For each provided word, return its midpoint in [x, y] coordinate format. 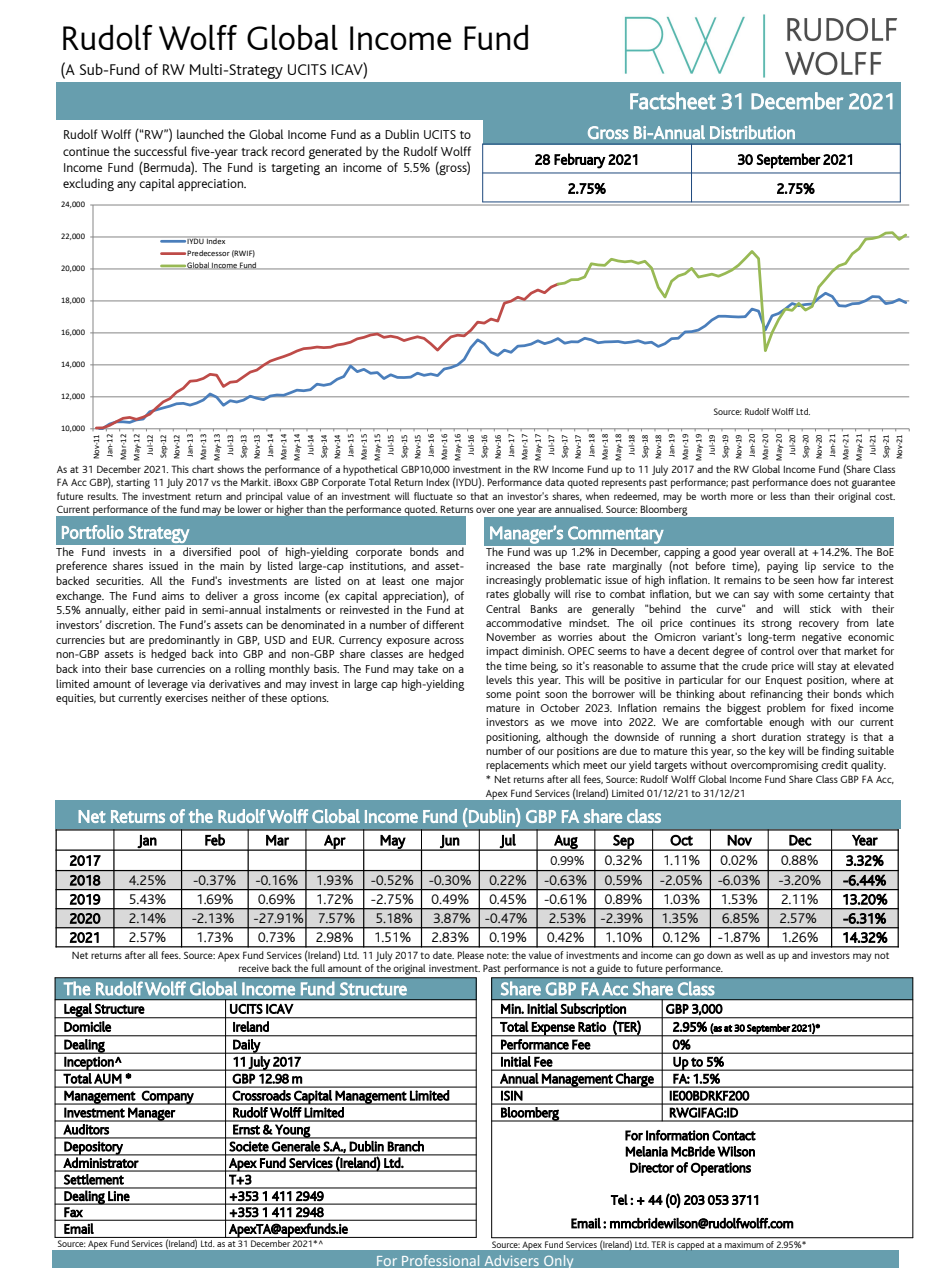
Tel [619, 1199]
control [777, 650]
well [755, 955]
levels [499, 679]
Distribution [752, 132]
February [580, 161]
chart [203, 469]
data [554, 482]
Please [471, 955]
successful [160, 151]
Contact [734, 1135]
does [821, 482]
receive [254, 968]
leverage [168, 685]
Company [168, 1097]
